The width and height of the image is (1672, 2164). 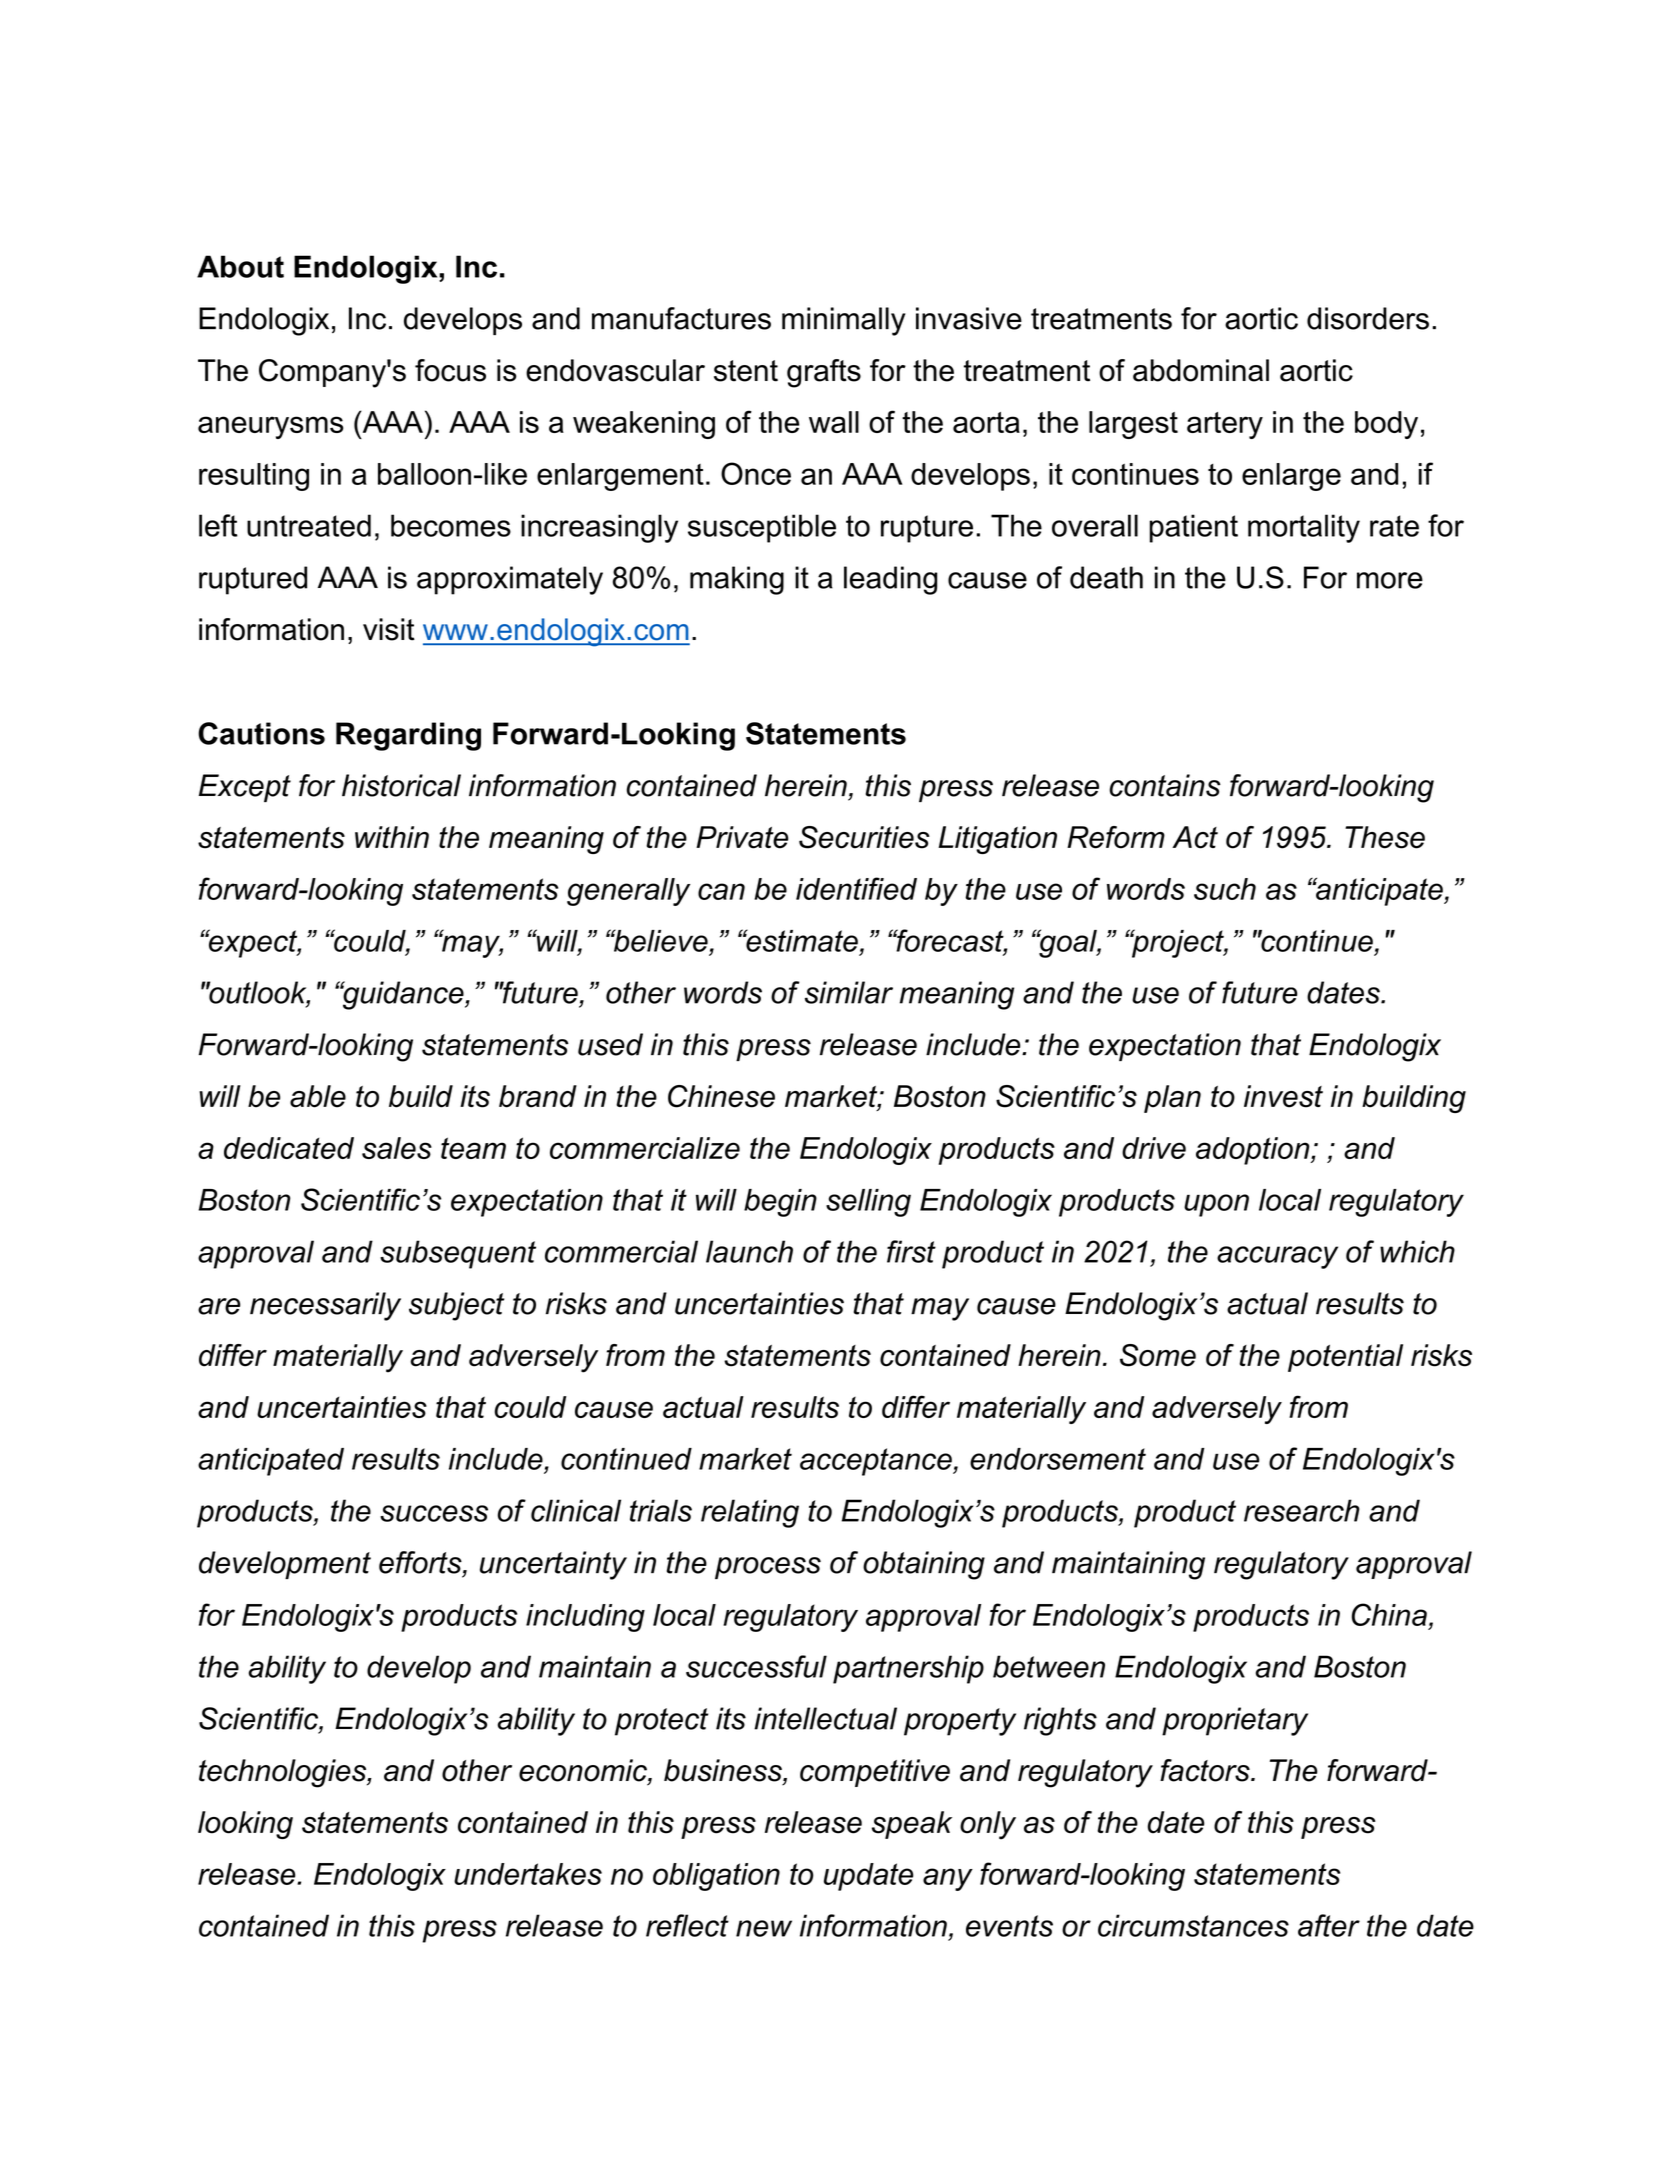 I want to click on able, so click(x=318, y=1096).
